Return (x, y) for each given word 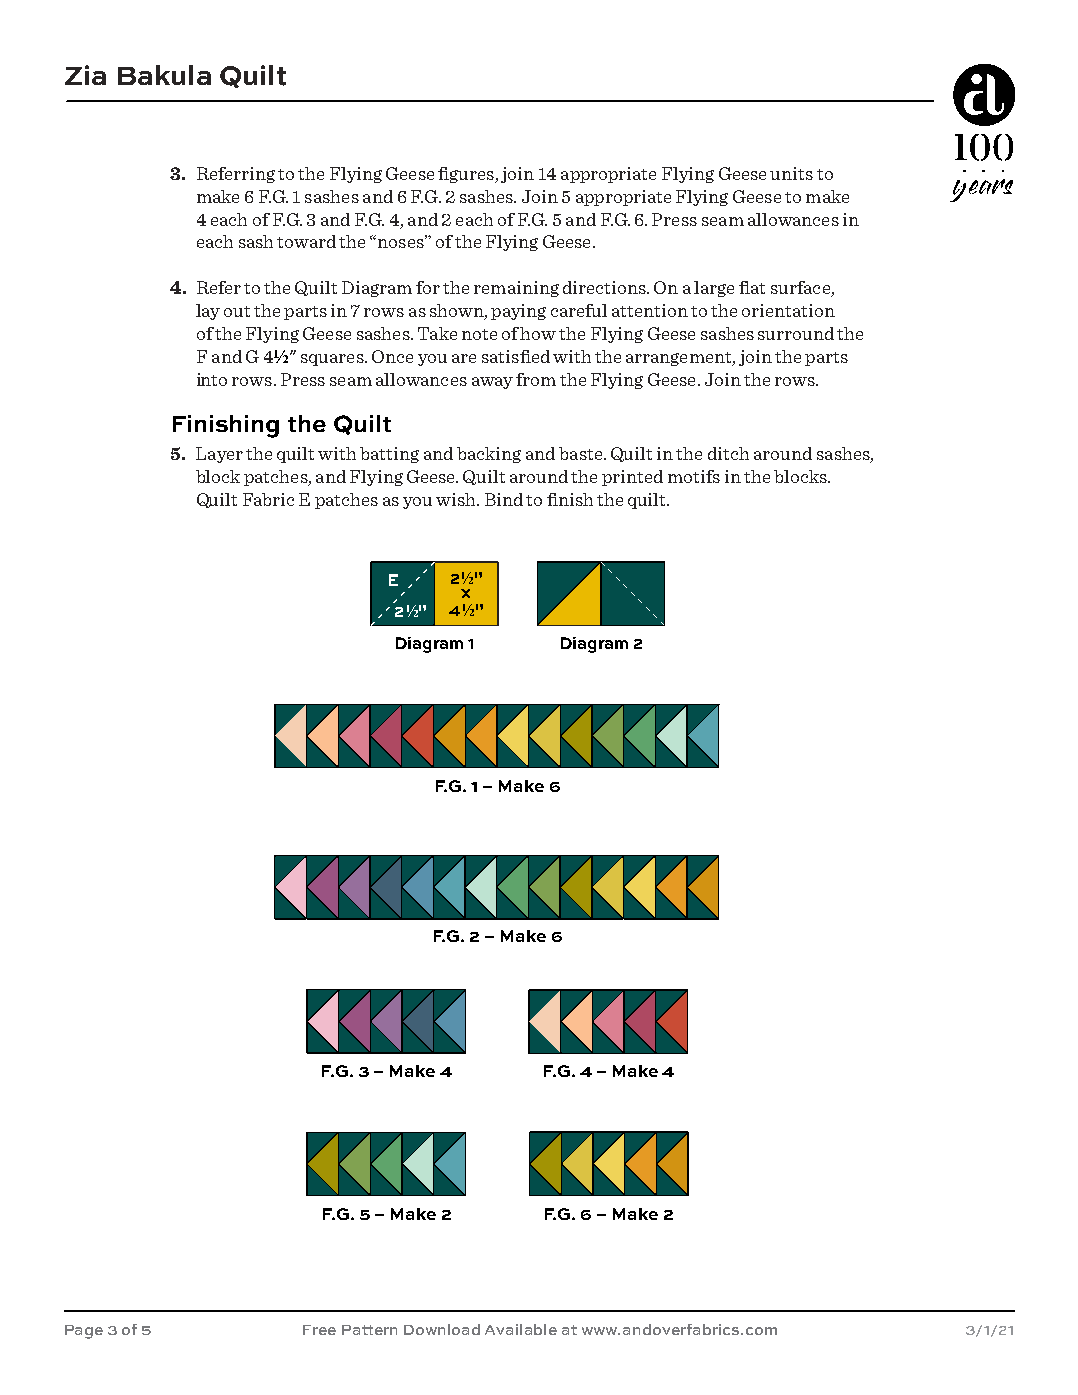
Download (442, 1329)
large (714, 289)
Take (437, 333)
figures (467, 175)
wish (457, 499)
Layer (219, 455)
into (212, 379)
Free (319, 1330)
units (791, 173)
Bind (504, 499)
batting (389, 455)
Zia (85, 75)
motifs (694, 476)
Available (521, 1329)
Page (84, 1332)
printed (632, 478)
